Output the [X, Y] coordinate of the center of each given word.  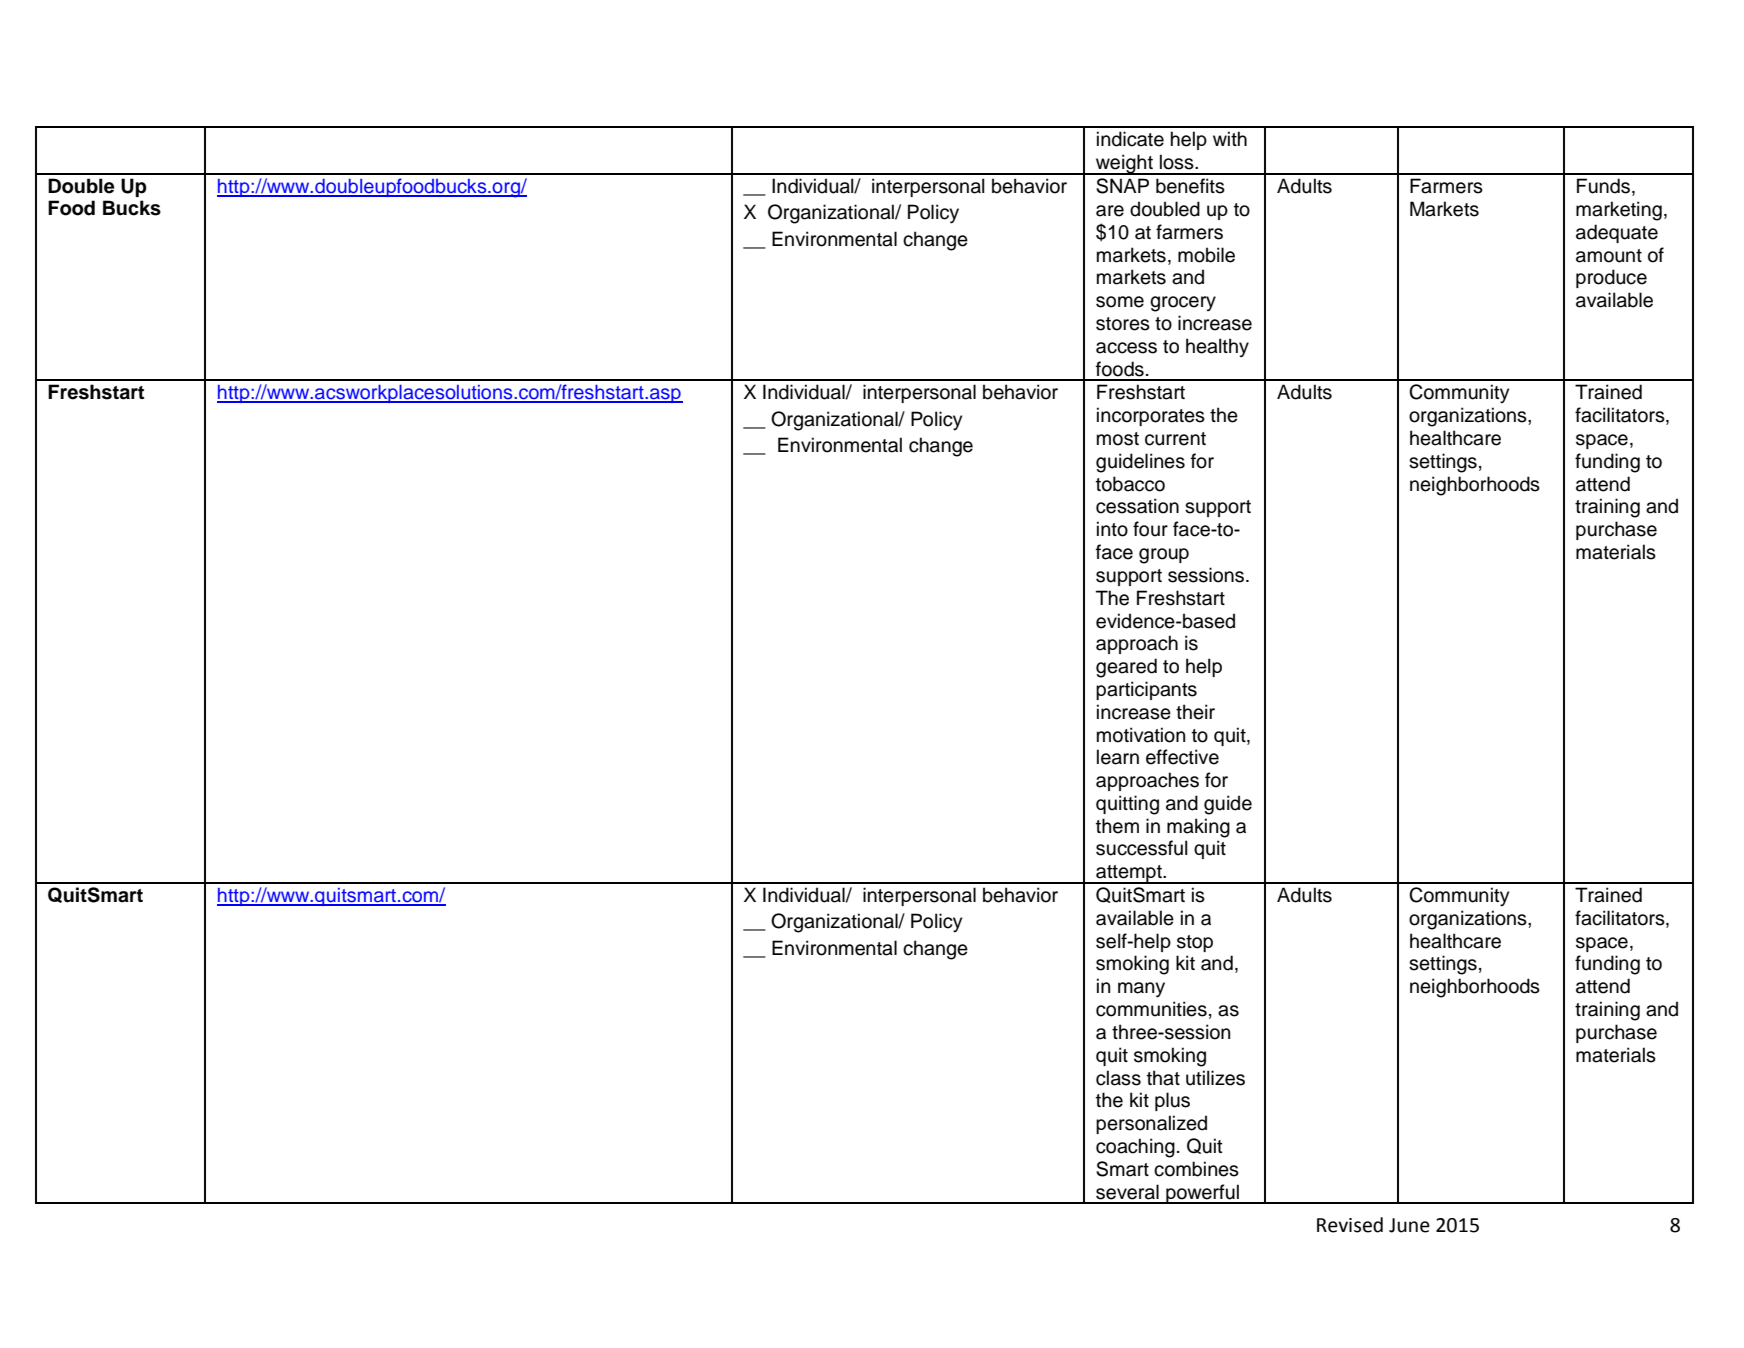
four [1150, 529]
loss [1178, 162]
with [1230, 138]
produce [1611, 278]
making [1198, 828]
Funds [1603, 186]
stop [1195, 943]
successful [1142, 848]
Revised [1350, 1225]
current [1175, 439]
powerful [1202, 1194]
